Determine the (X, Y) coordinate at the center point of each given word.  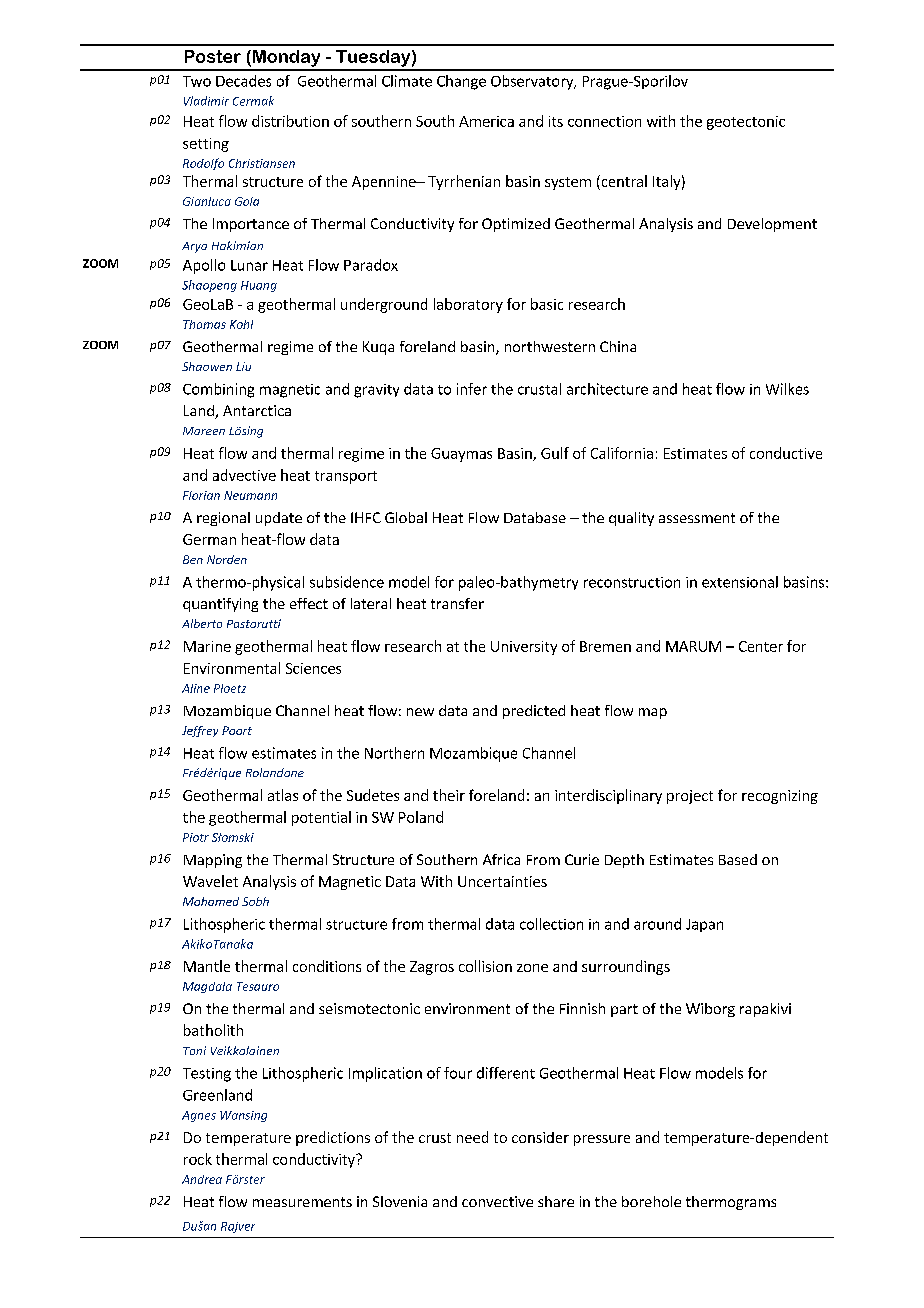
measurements (302, 1202)
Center (761, 646)
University (524, 648)
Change (461, 82)
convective (497, 1201)
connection (604, 121)
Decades (243, 81)
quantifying (220, 605)
